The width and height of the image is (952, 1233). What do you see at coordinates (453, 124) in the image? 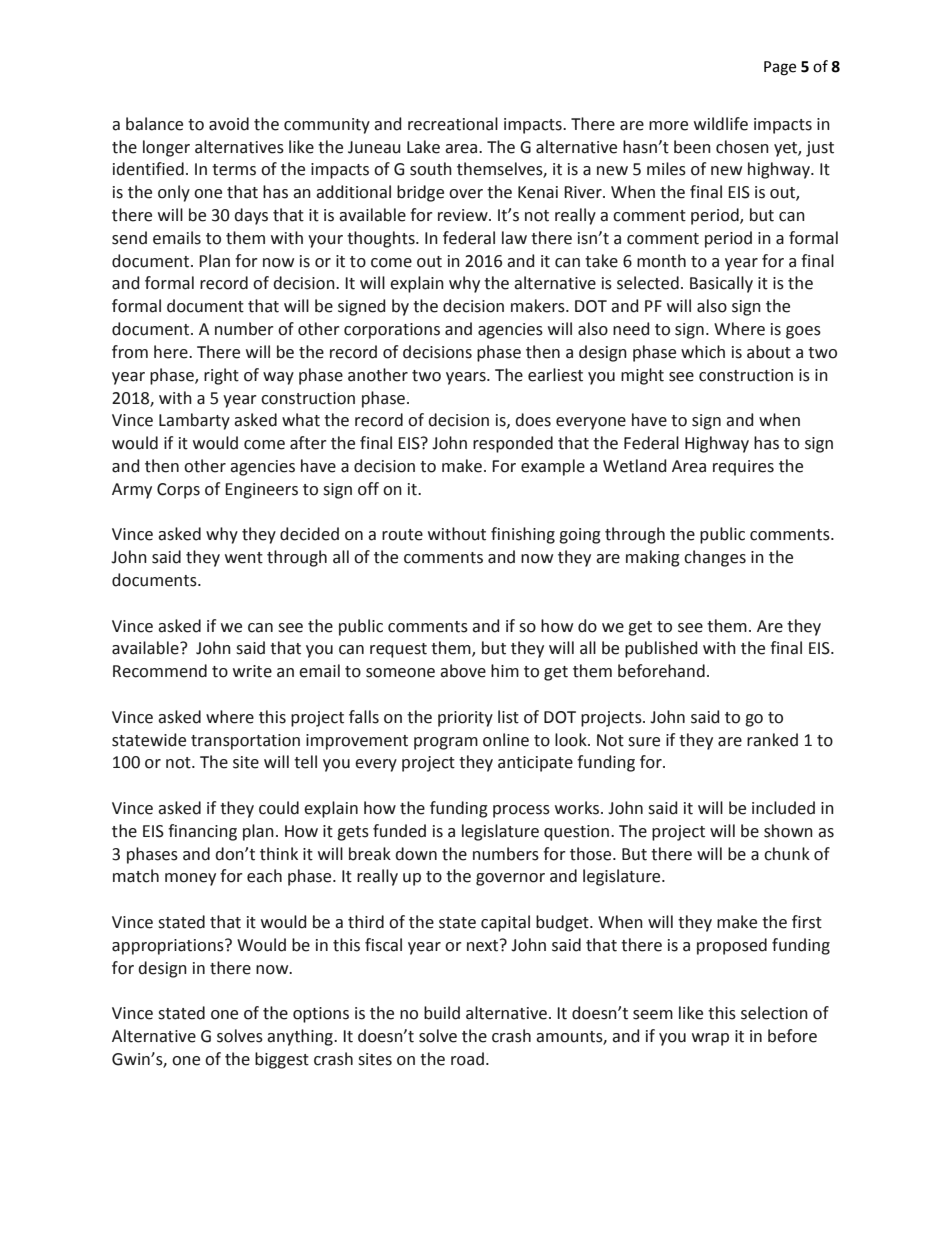
I see `recreational` at bounding box center [453, 124].
